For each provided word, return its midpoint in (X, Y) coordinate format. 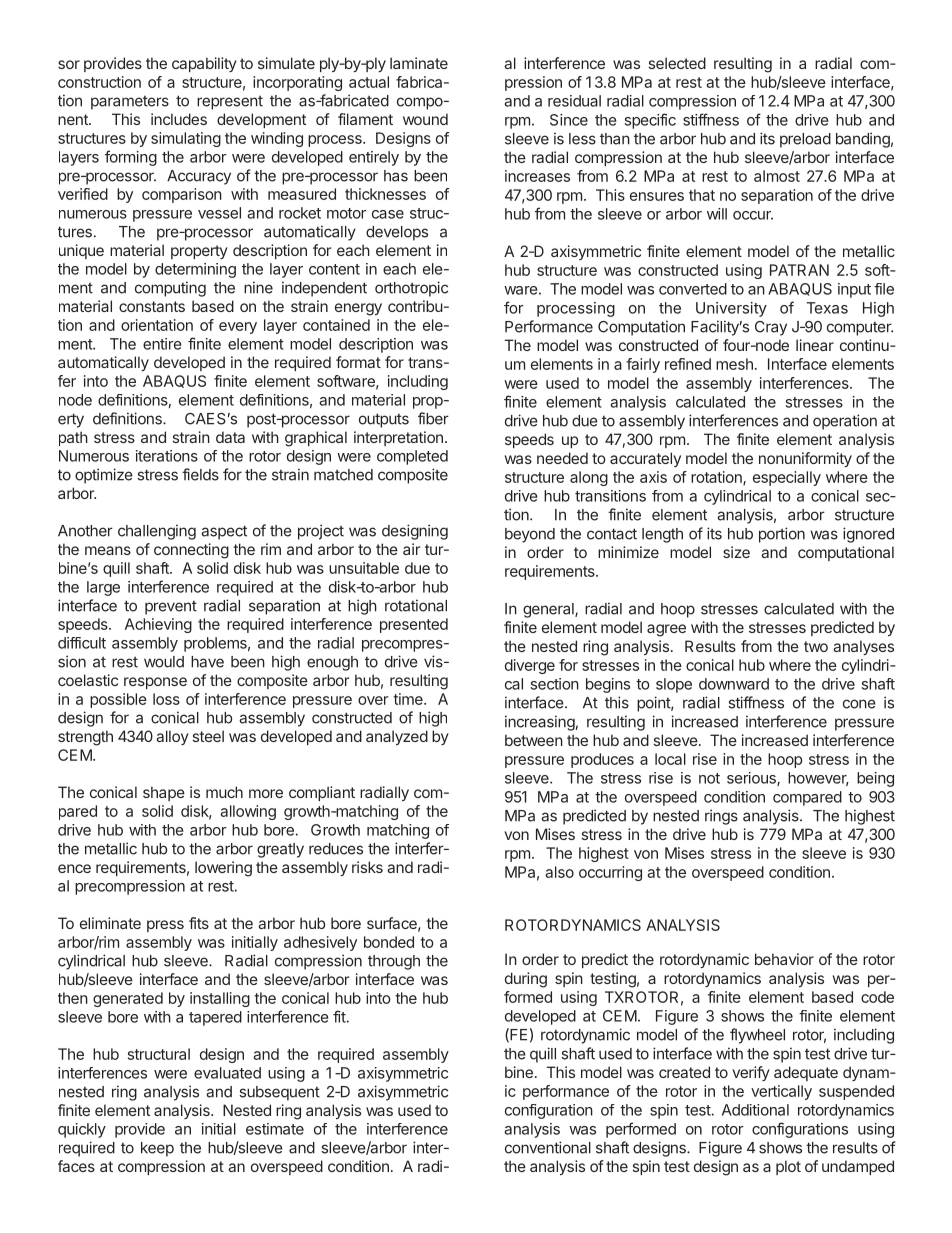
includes (179, 119)
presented (414, 625)
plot (788, 1167)
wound (425, 119)
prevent (171, 607)
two (816, 646)
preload (805, 140)
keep (157, 1149)
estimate (275, 1129)
